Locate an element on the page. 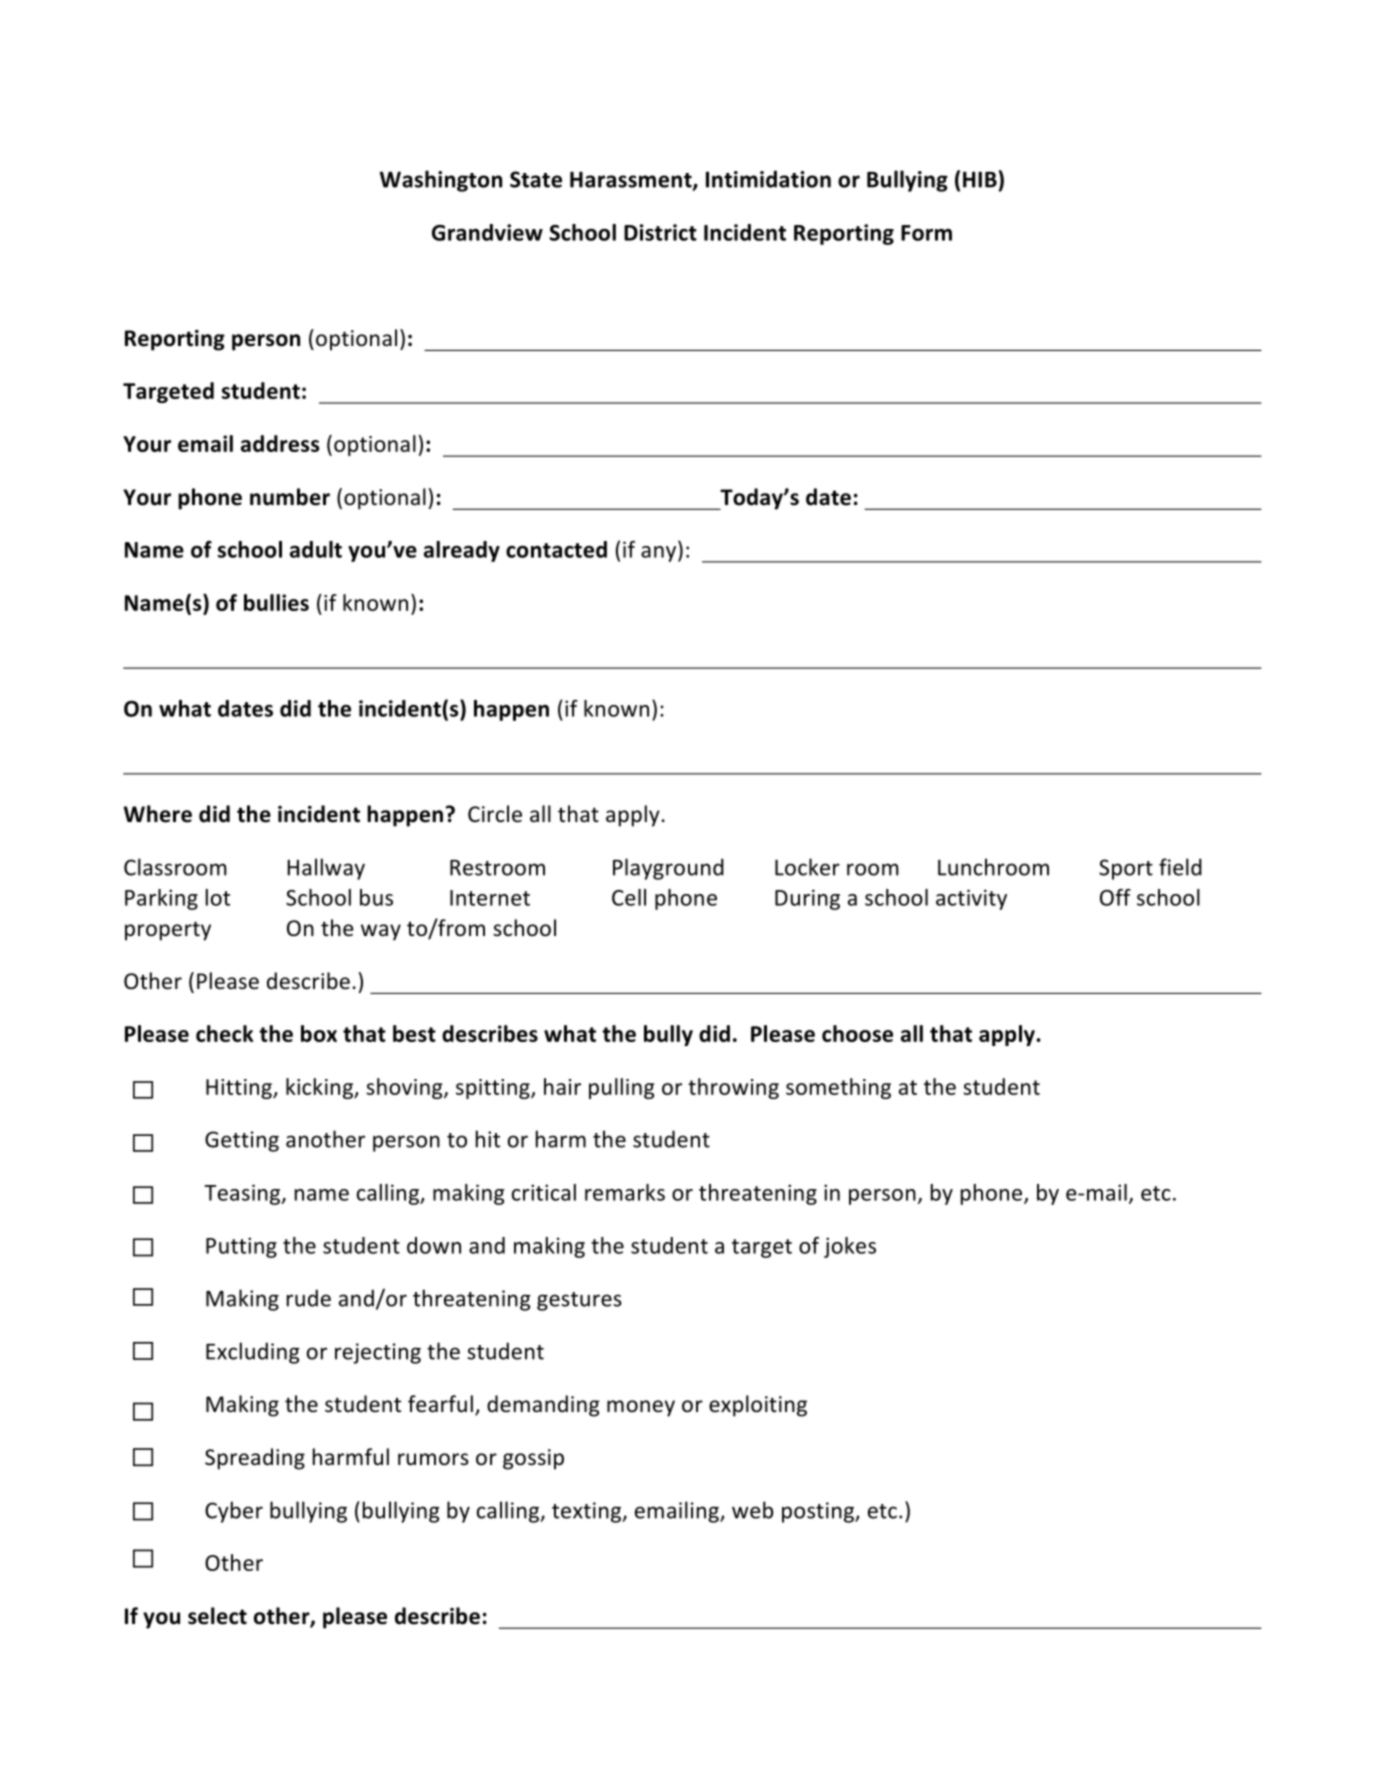 Image resolution: width=1382 pixels, height=1789 pixels. gestures is located at coordinates (579, 1301).
